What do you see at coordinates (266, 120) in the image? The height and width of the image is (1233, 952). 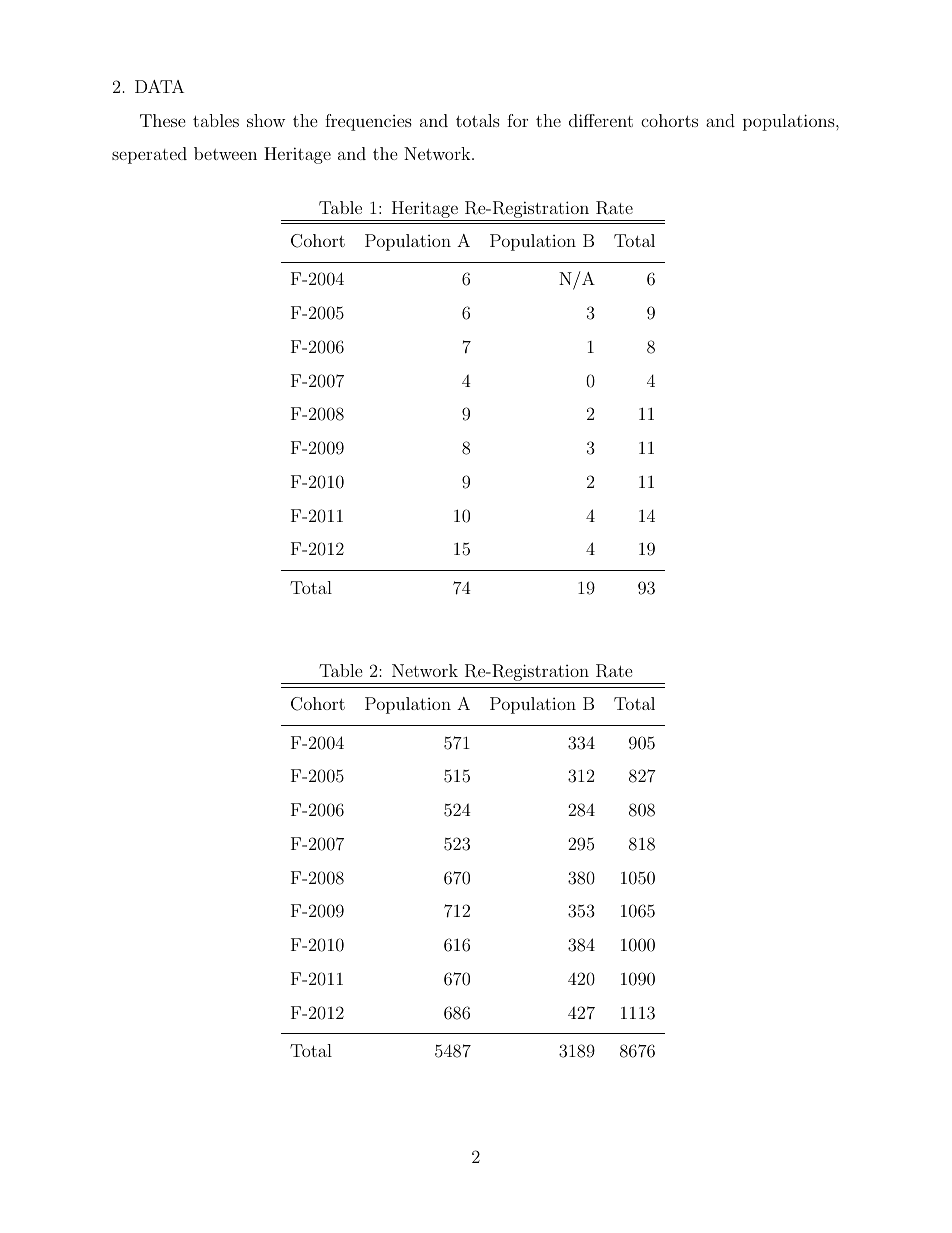 I see `show` at bounding box center [266, 120].
